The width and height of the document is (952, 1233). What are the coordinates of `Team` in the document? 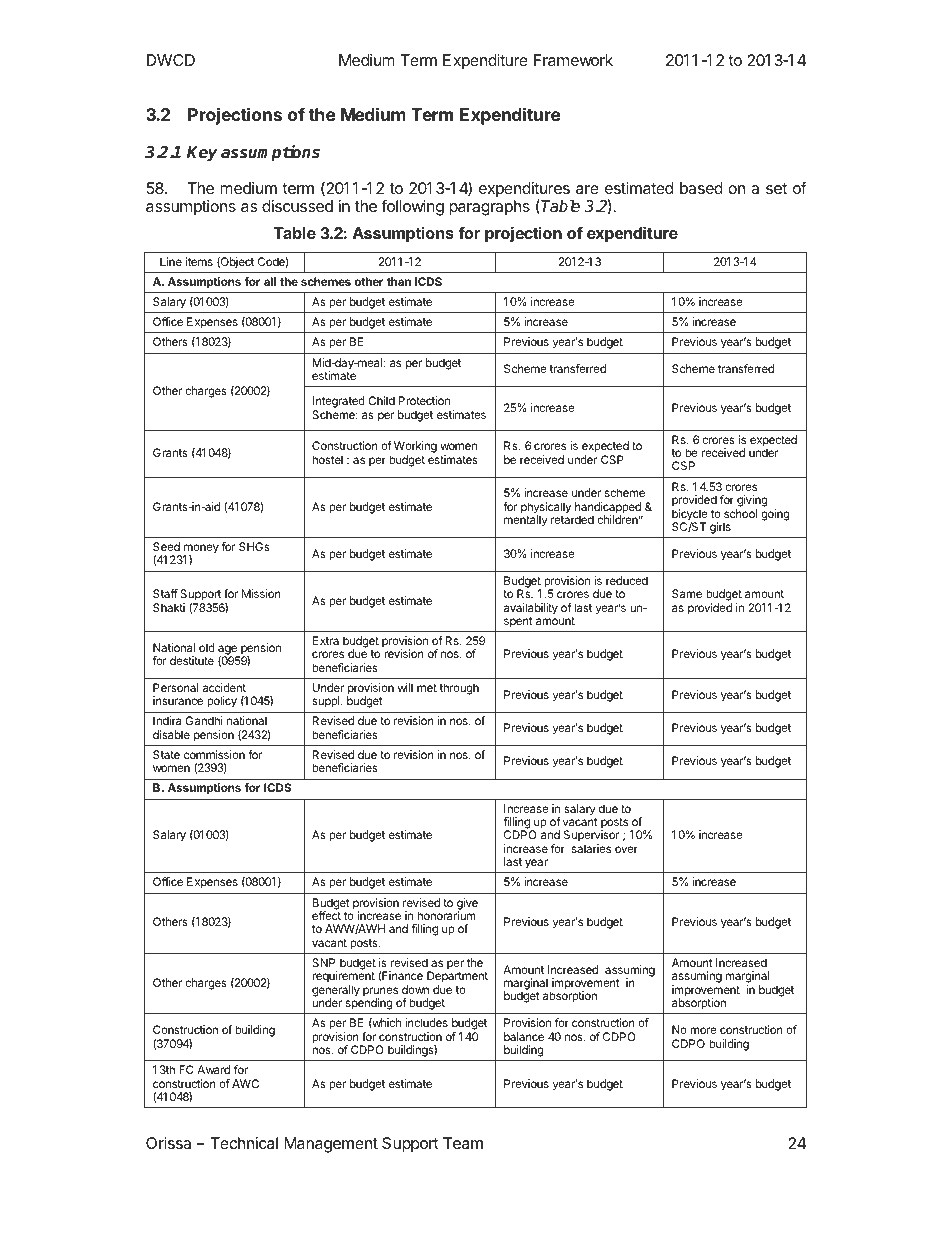 It's located at (463, 1143).
